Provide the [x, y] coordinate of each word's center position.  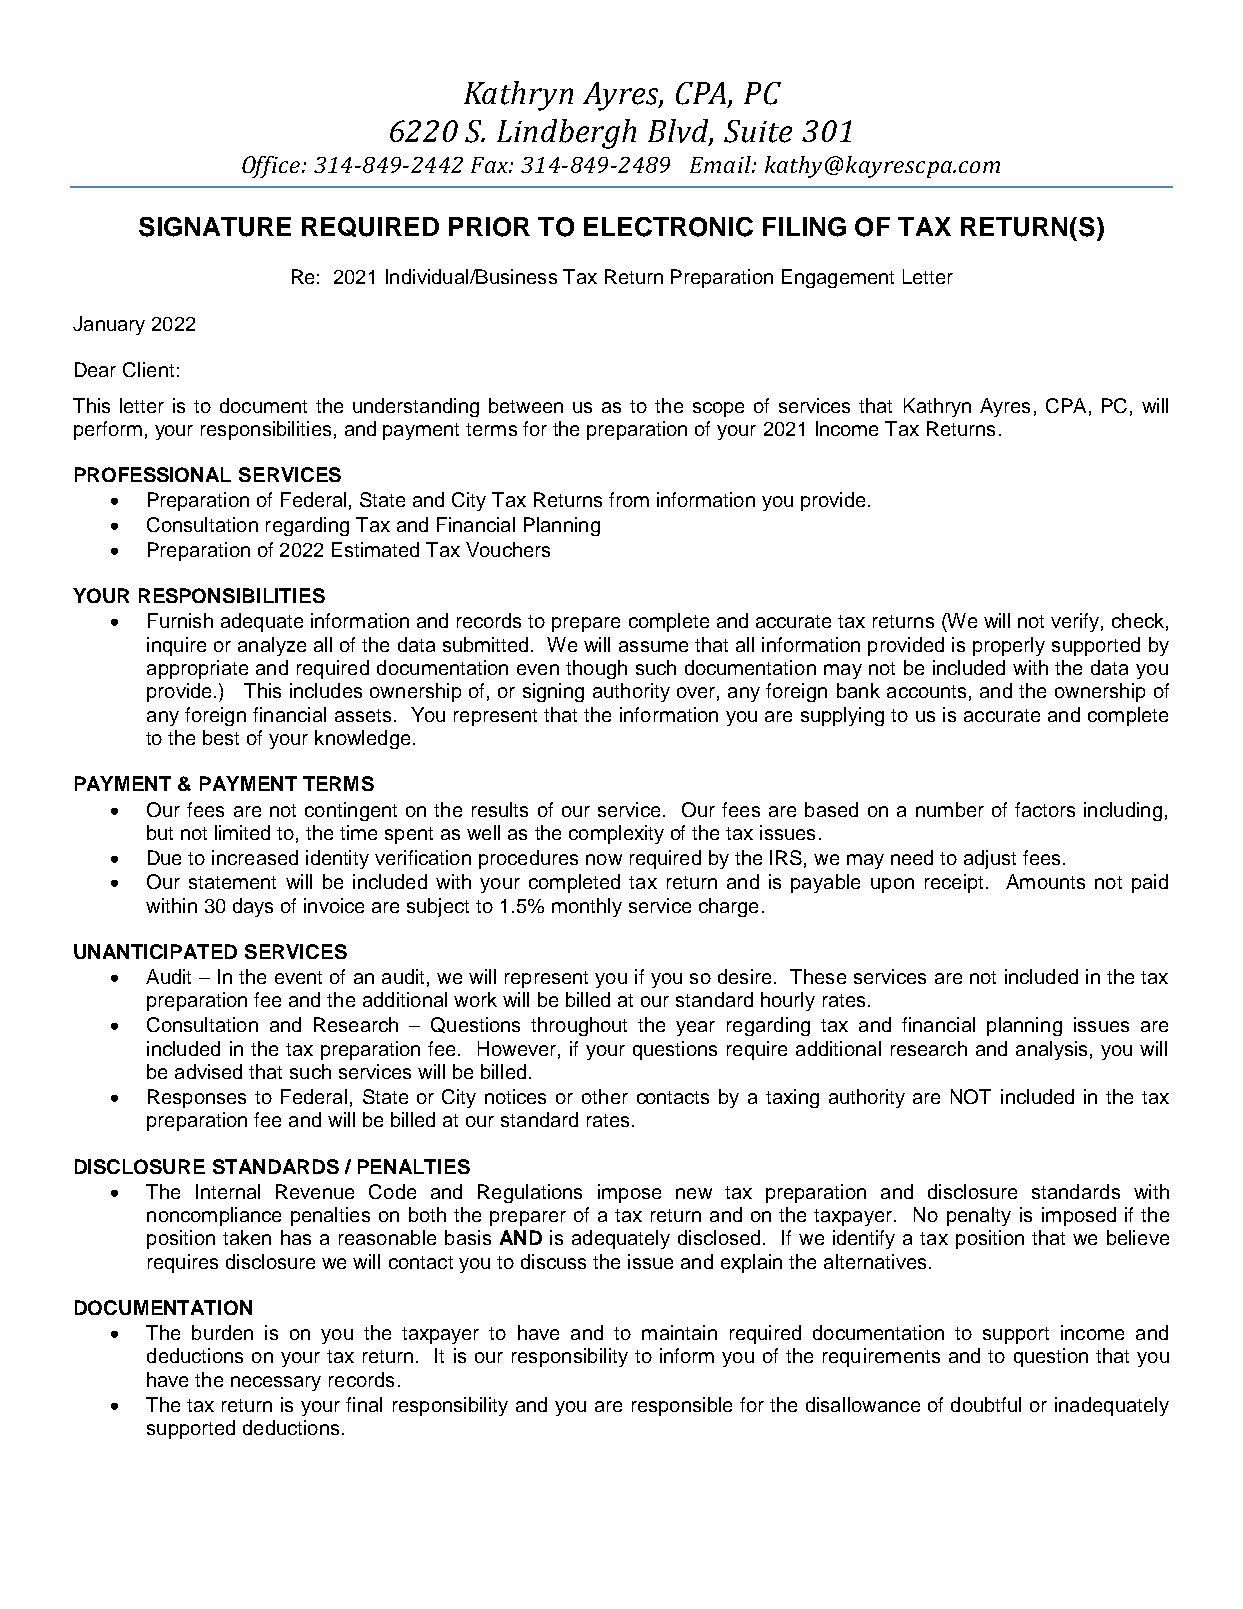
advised [208, 1071]
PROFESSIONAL [153, 474]
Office [271, 167]
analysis [1051, 1050]
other [605, 1096]
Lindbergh [566, 134]
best [221, 737]
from [629, 499]
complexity [616, 834]
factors [1045, 809]
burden [222, 1332]
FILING [804, 227]
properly [1009, 646]
